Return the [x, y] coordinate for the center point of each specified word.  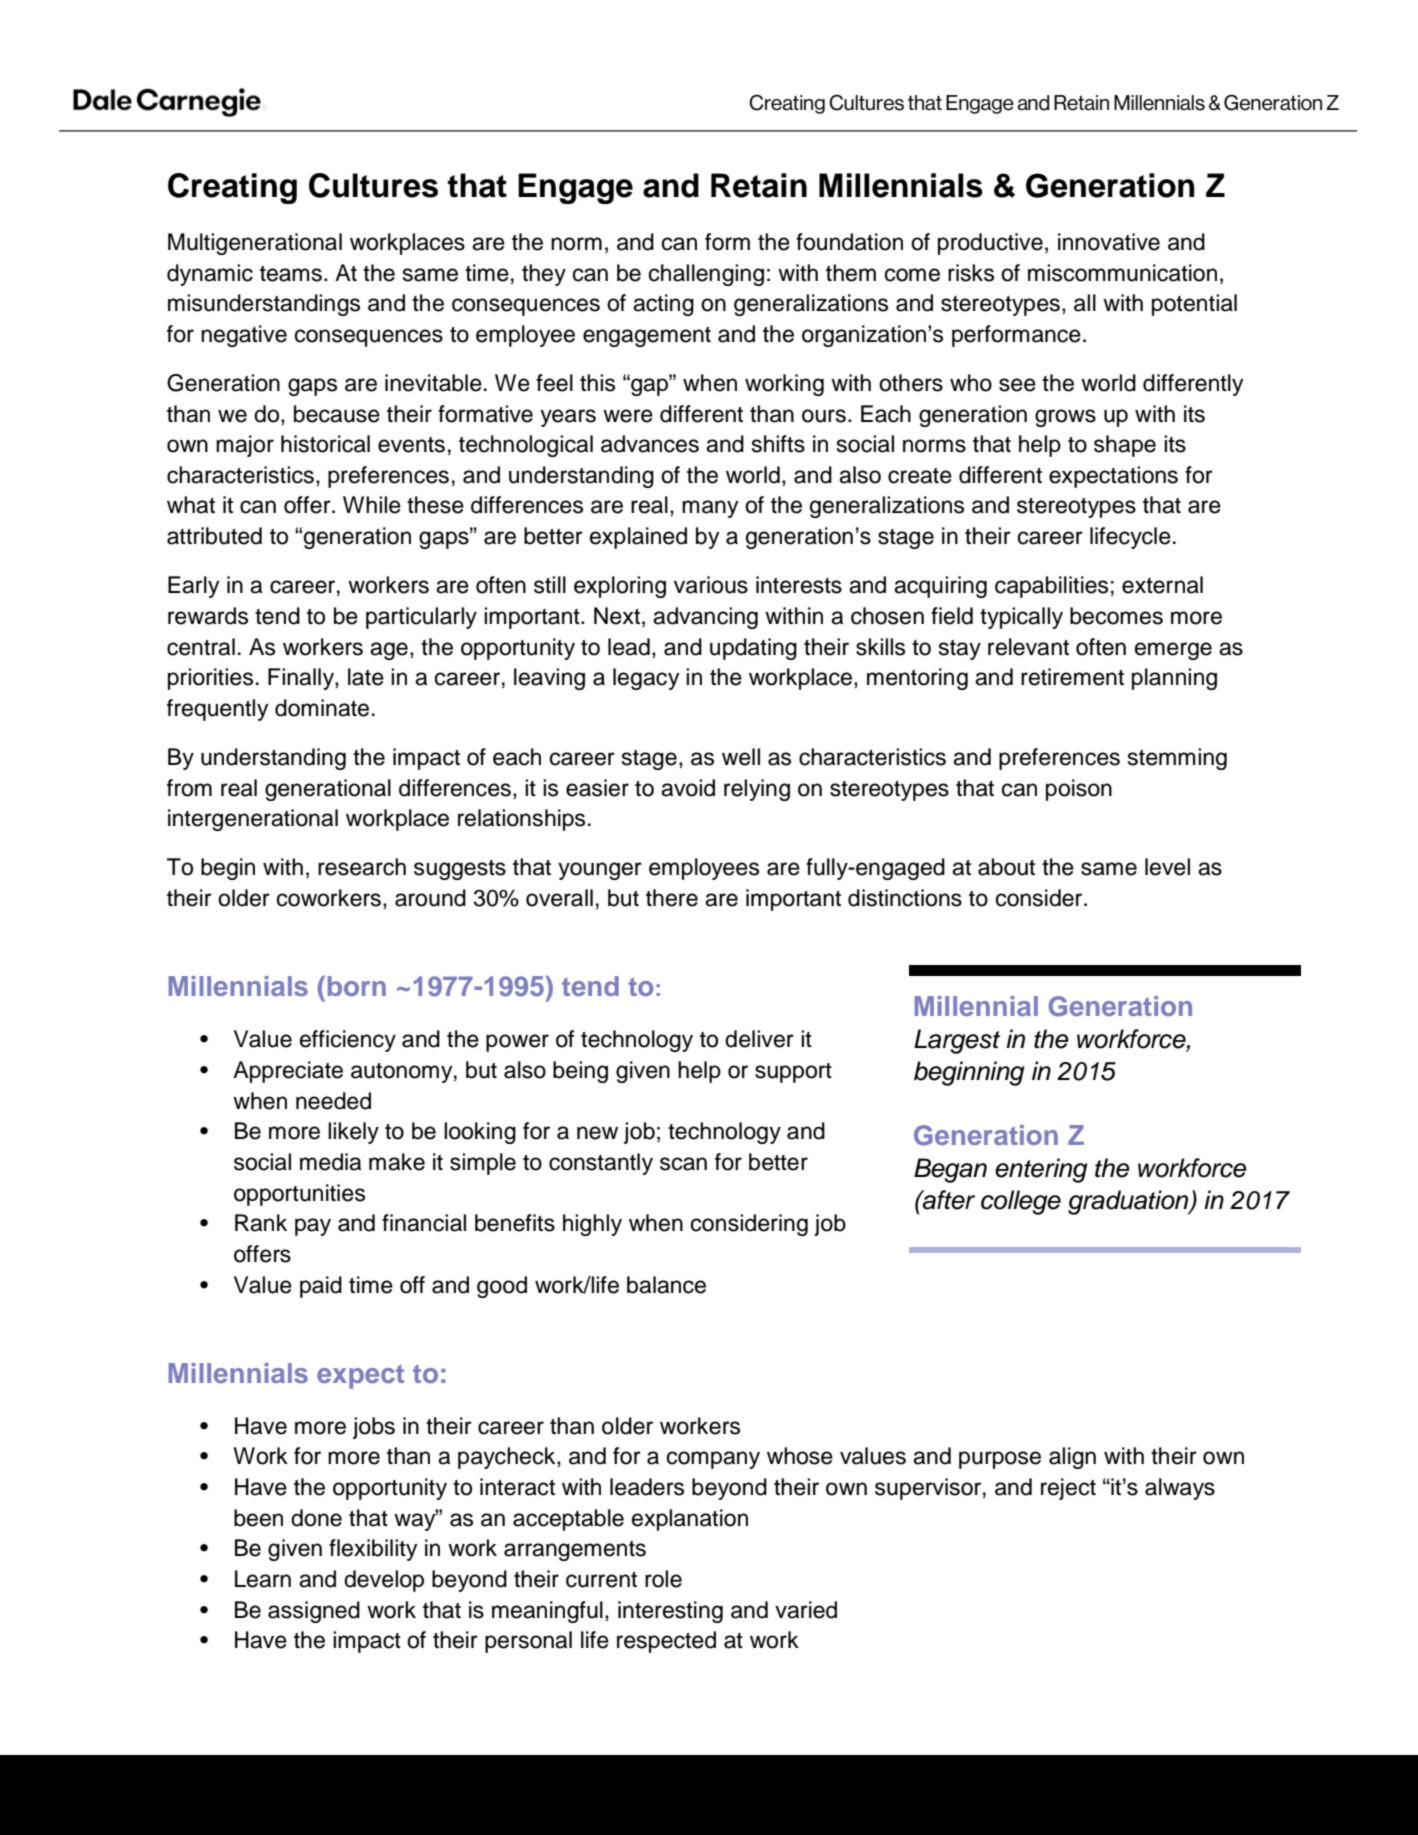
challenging [706, 275]
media [330, 1162]
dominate [322, 708]
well [741, 757]
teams [291, 274]
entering [1041, 1170]
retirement [1072, 677]
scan [683, 1164]
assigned [314, 1612]
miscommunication [1122, 273]
